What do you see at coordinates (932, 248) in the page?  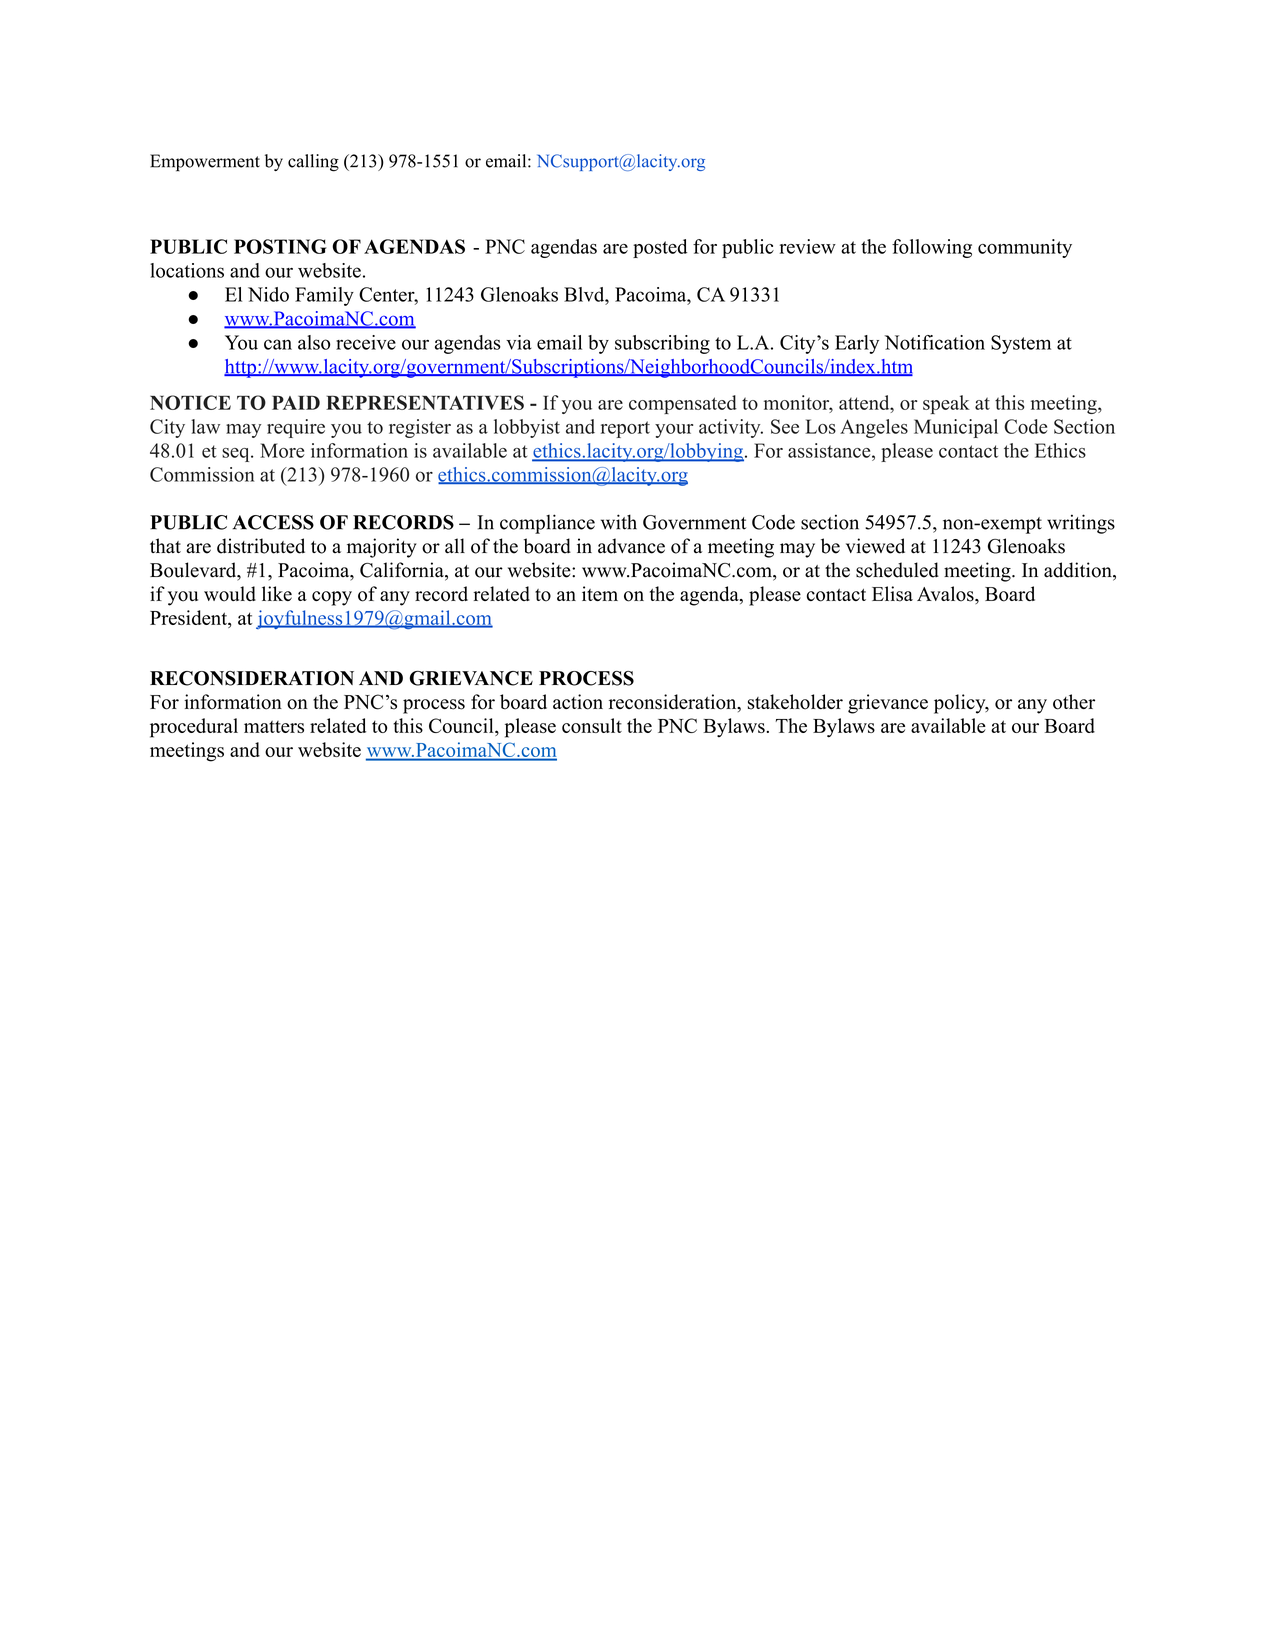 I see `following` at bounding box center [932, 248].
